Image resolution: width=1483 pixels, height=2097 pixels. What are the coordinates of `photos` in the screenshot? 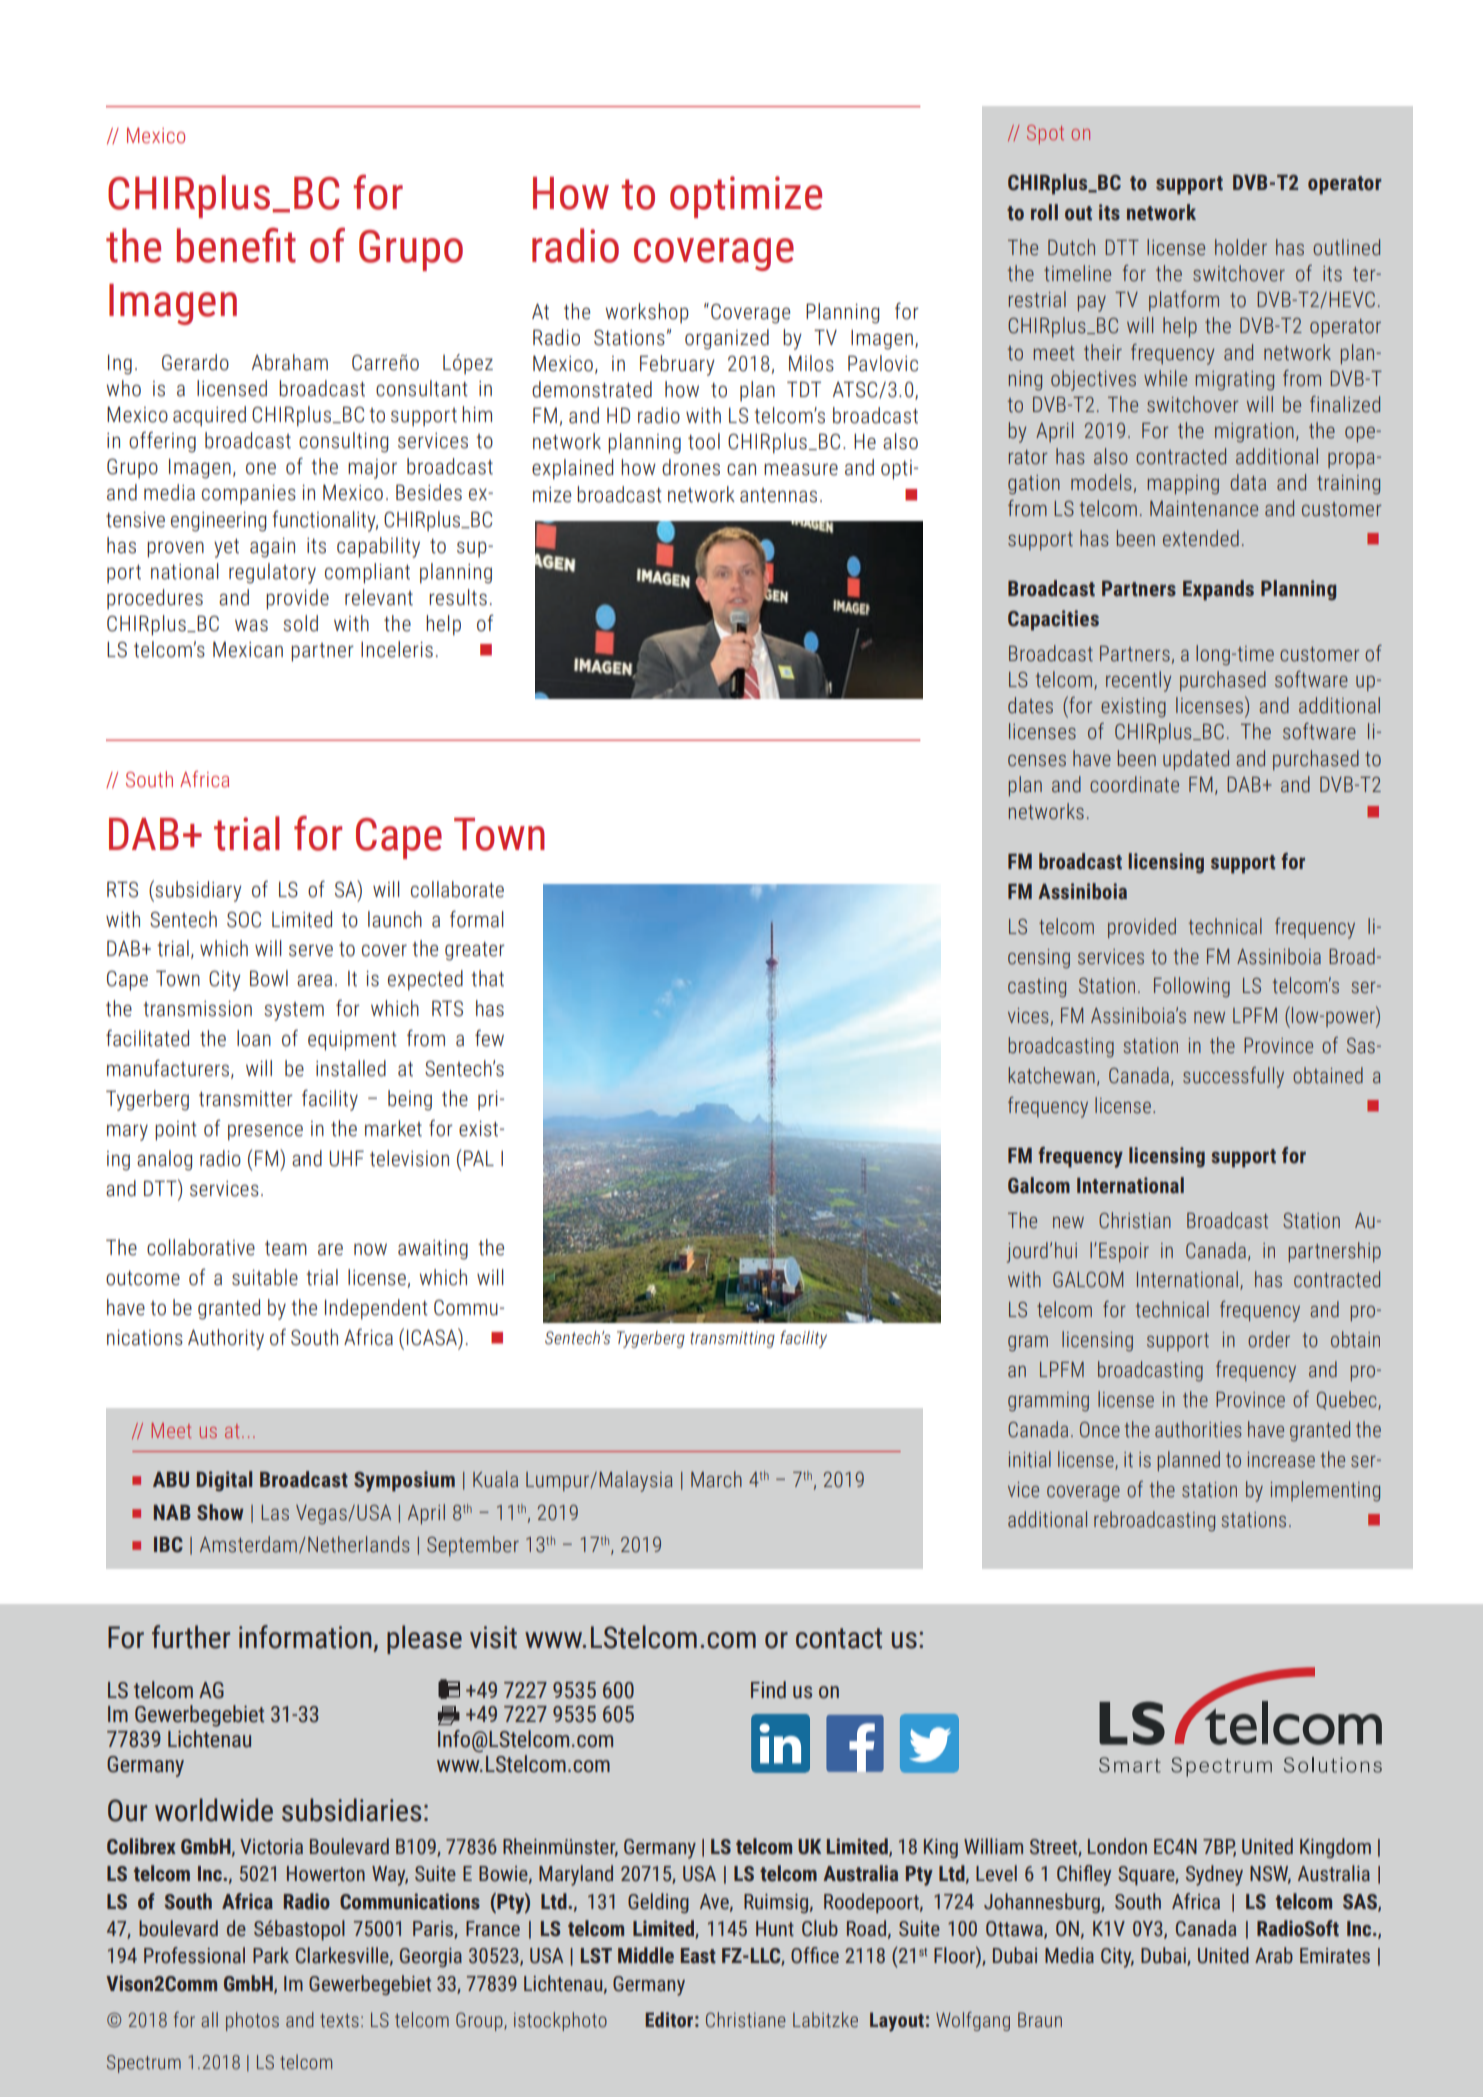 It's located at (252, 2021).
